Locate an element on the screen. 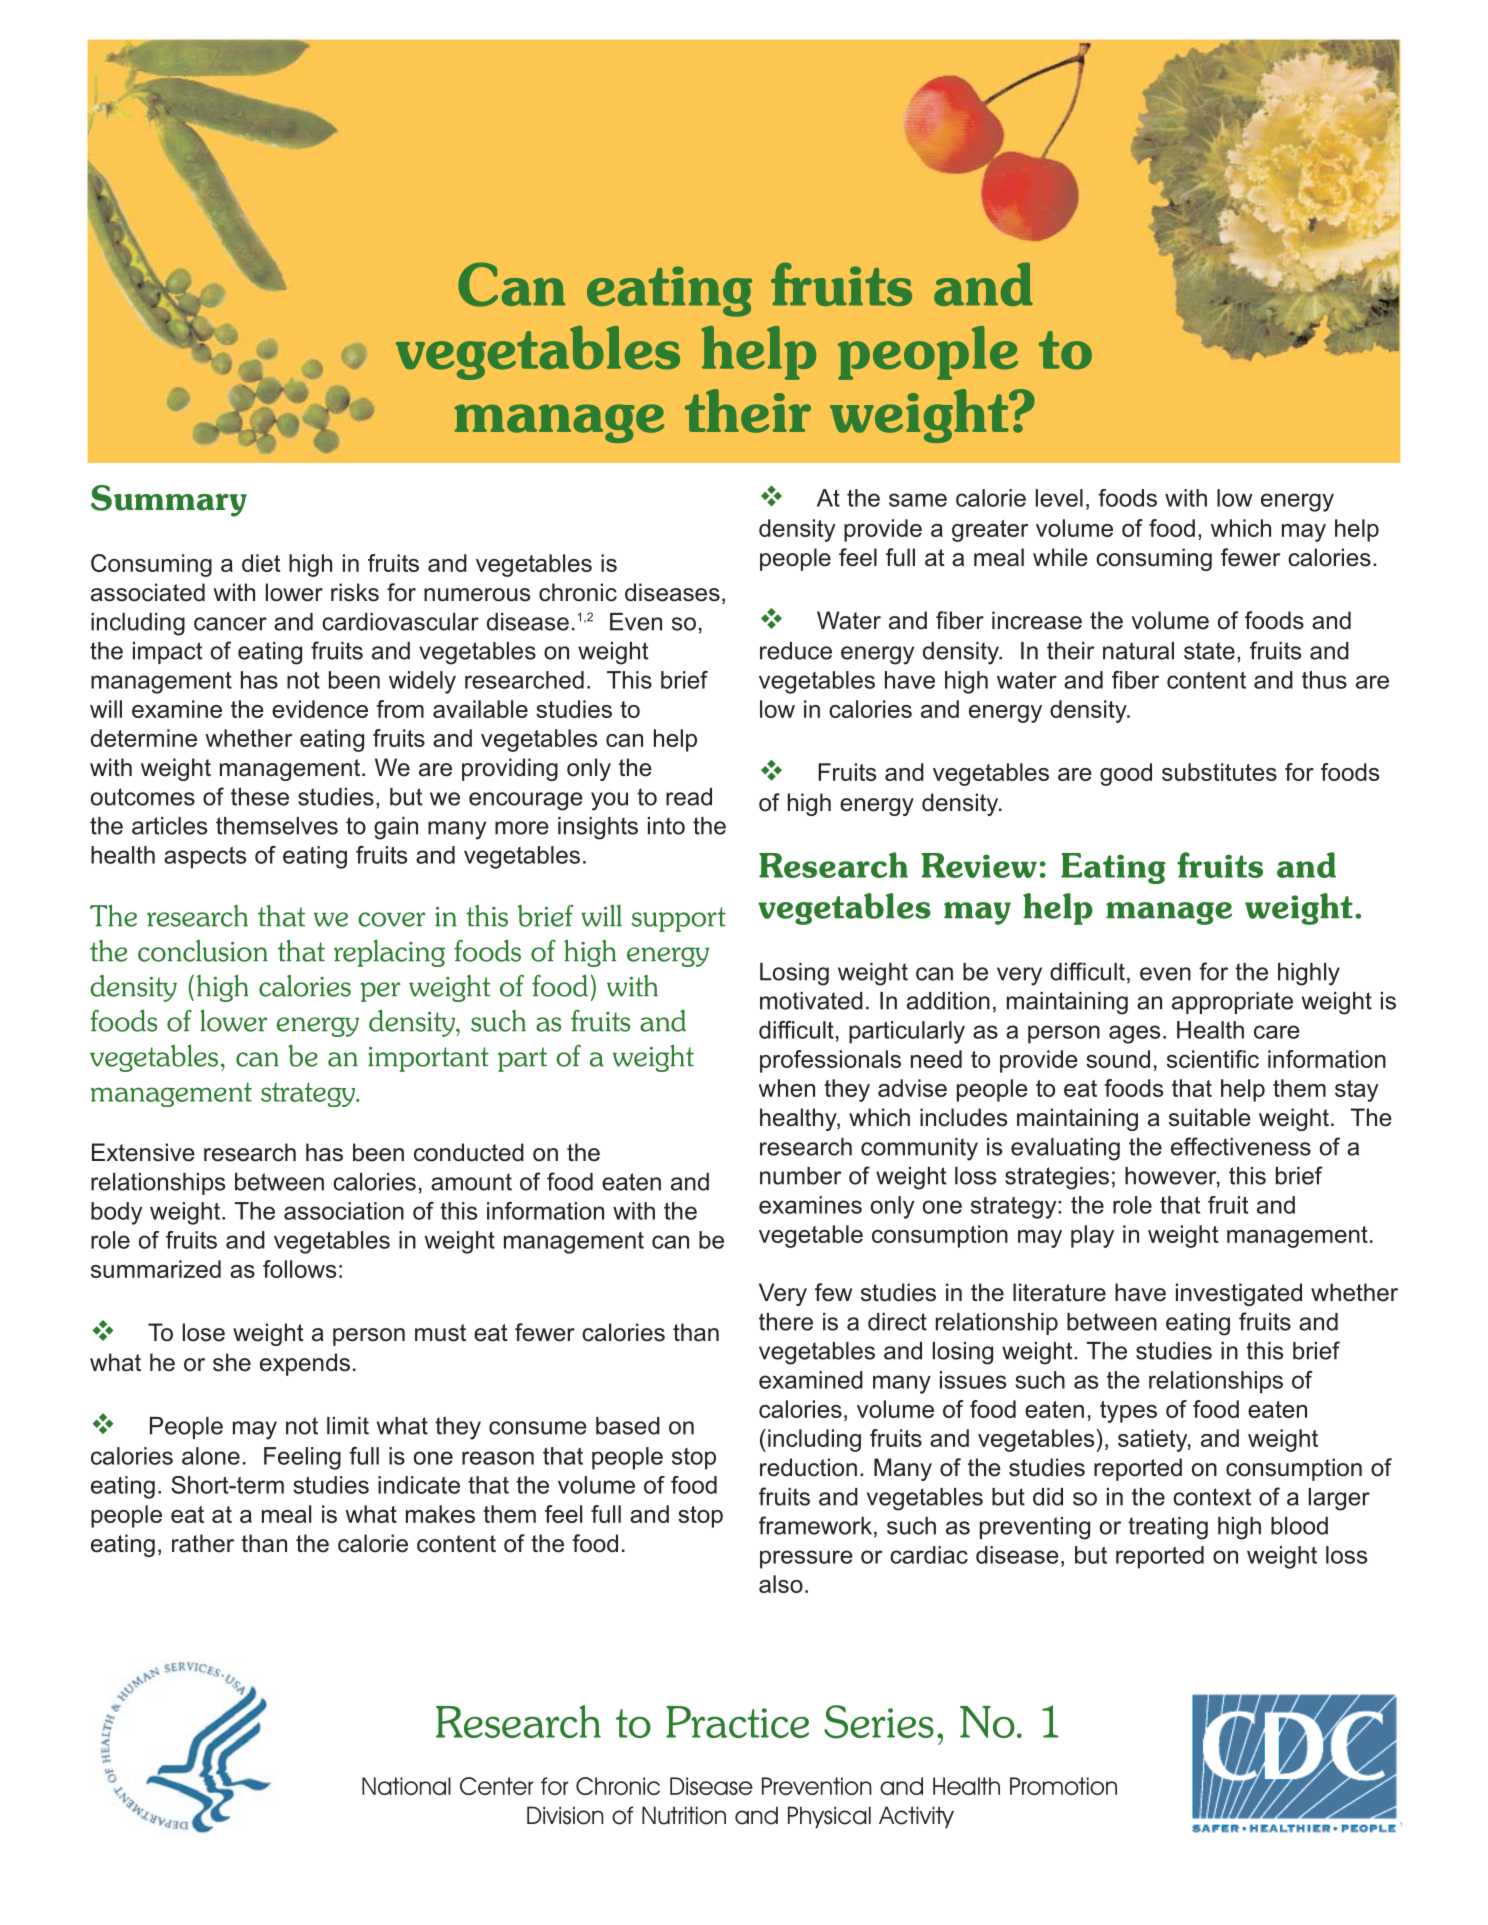 The width and height of the screenshot is (1488, 1925). effectiveness is located at coordinates (1241, 1146).
